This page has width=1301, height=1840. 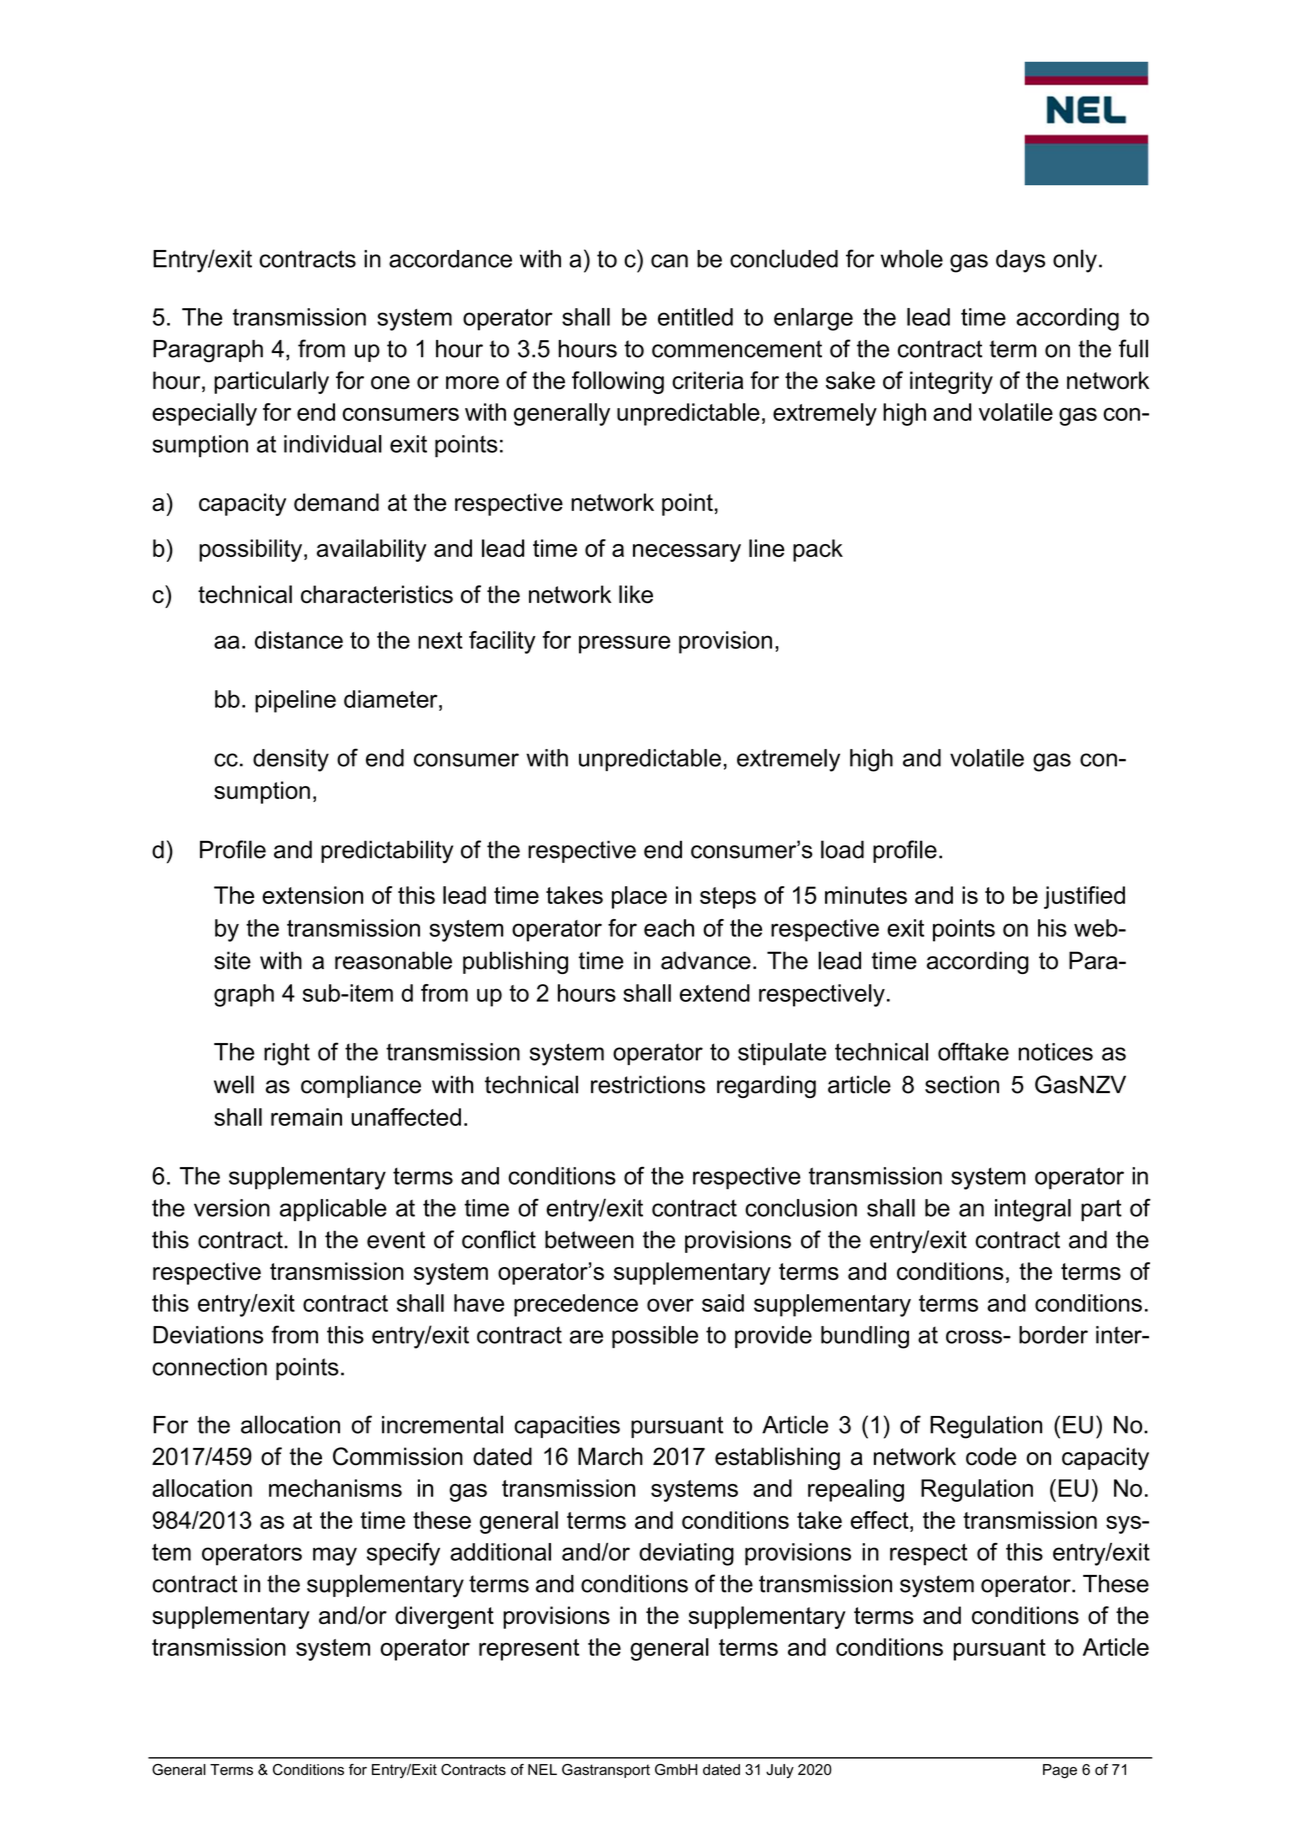 What do you see at coordinates (639, 897) in the page?
I see `place` at bounding box center [639, 897].
